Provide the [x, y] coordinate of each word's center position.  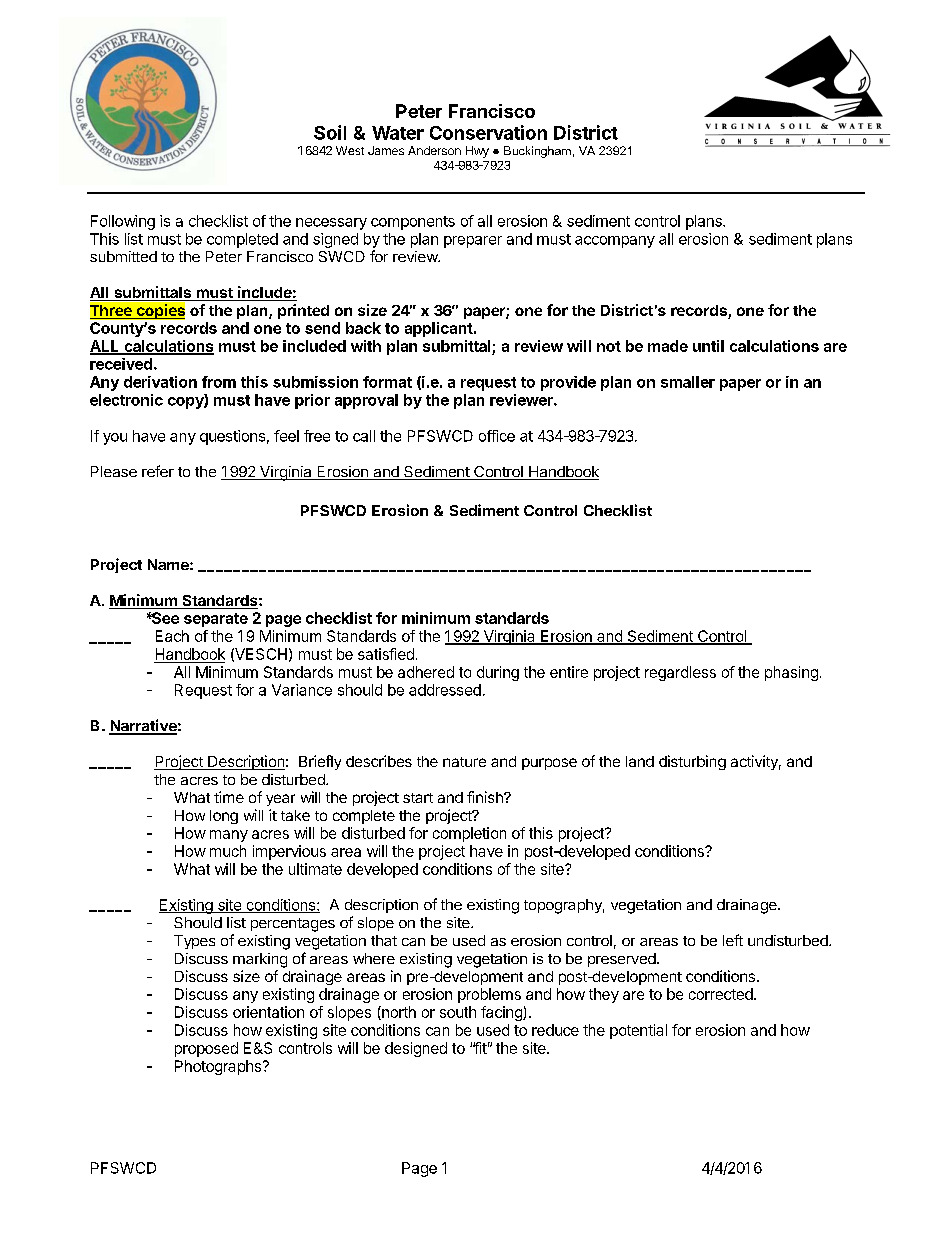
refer [158, 471]
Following [123, 222]
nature [464, 762]
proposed [206, 1049]
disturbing [692, 762]
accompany [615, 242]
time [229, 797]
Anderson [434, 150]
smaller [688, 382]
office [497, 436]
